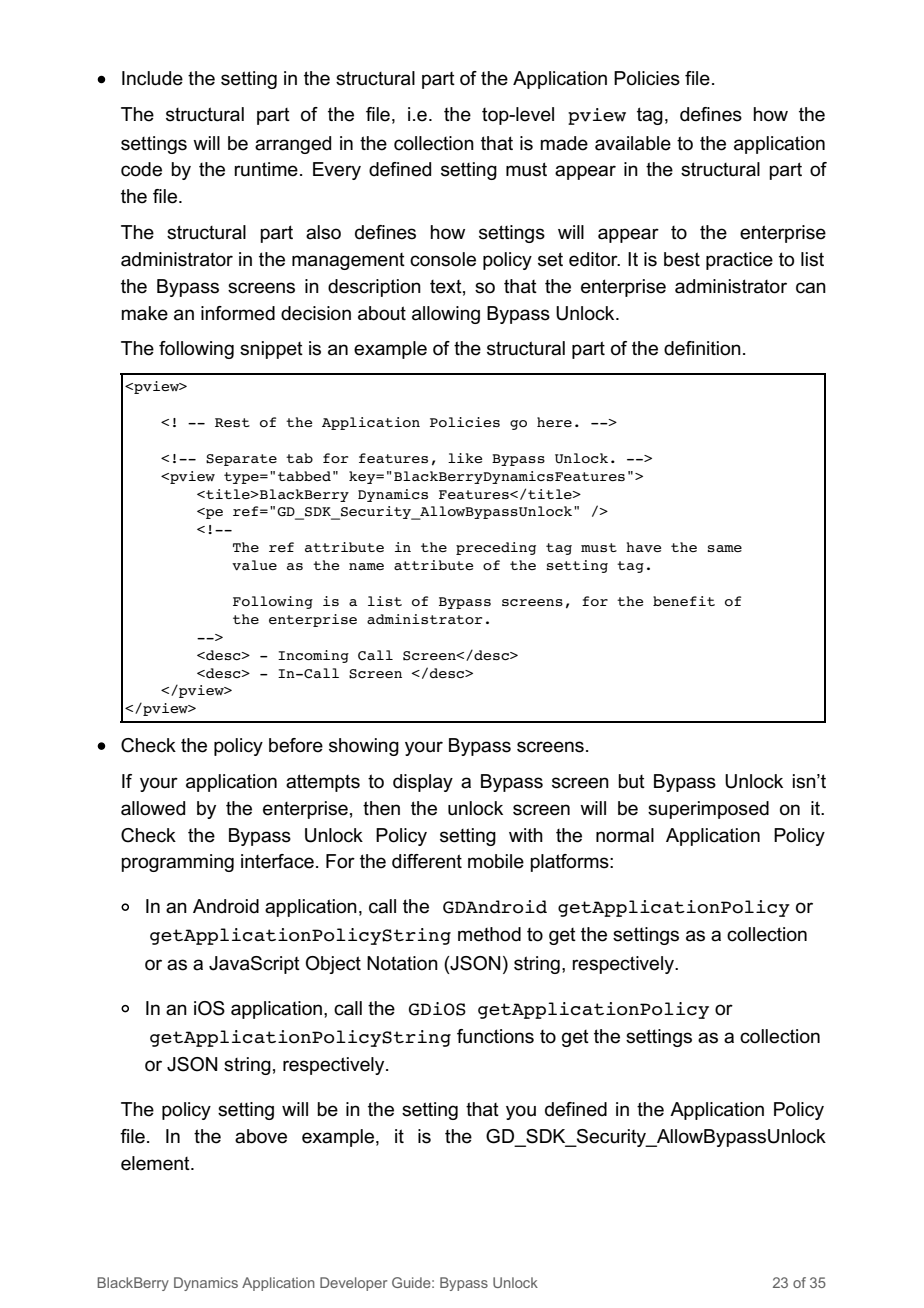 This screenshot has width=924, height=1308. What do you see at coordinates (354, 1284) in the screenshot?
I see `Developer` at bounding box center [354, 1284].
